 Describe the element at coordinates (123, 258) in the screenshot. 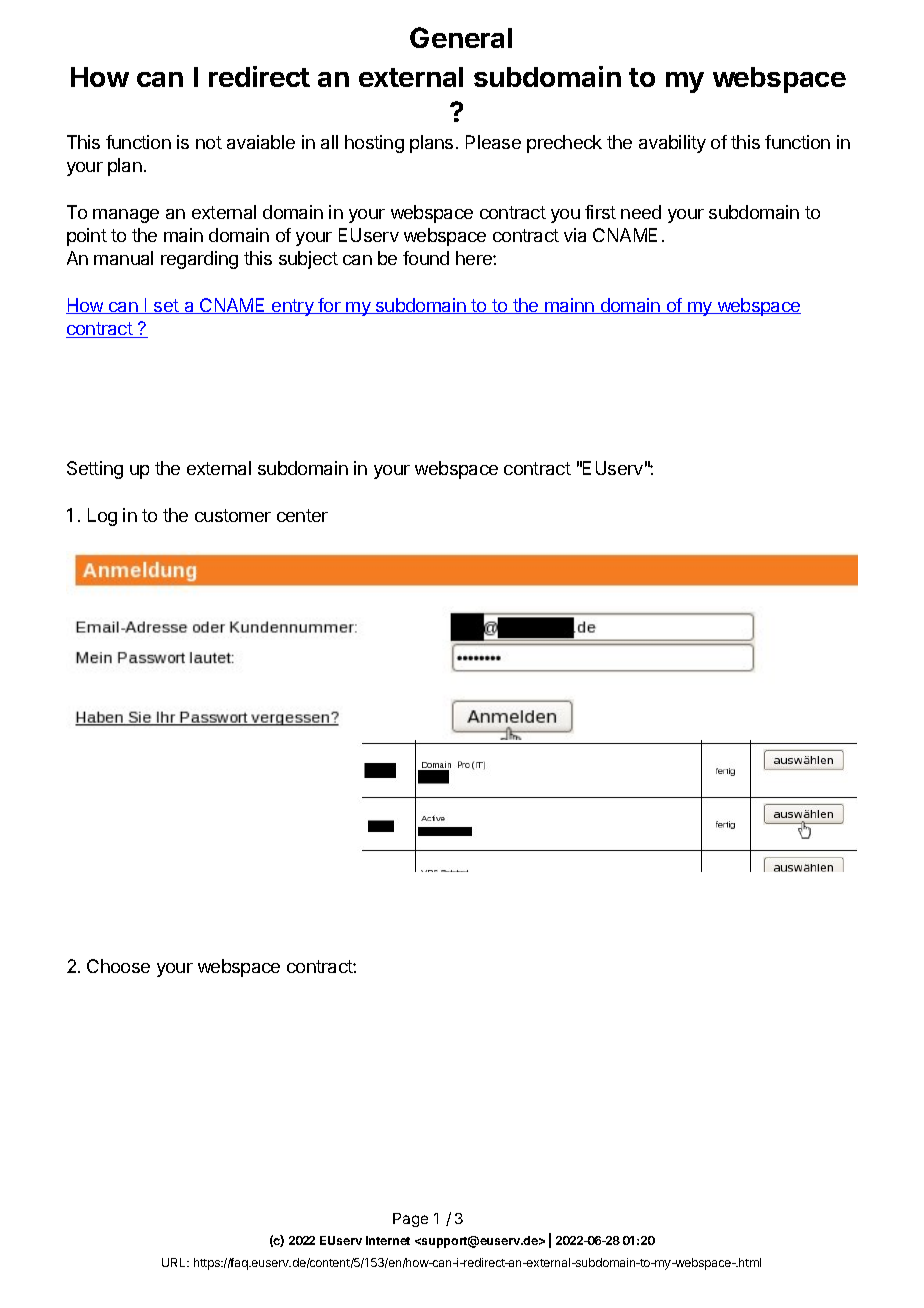

I see `manual` at that location.
